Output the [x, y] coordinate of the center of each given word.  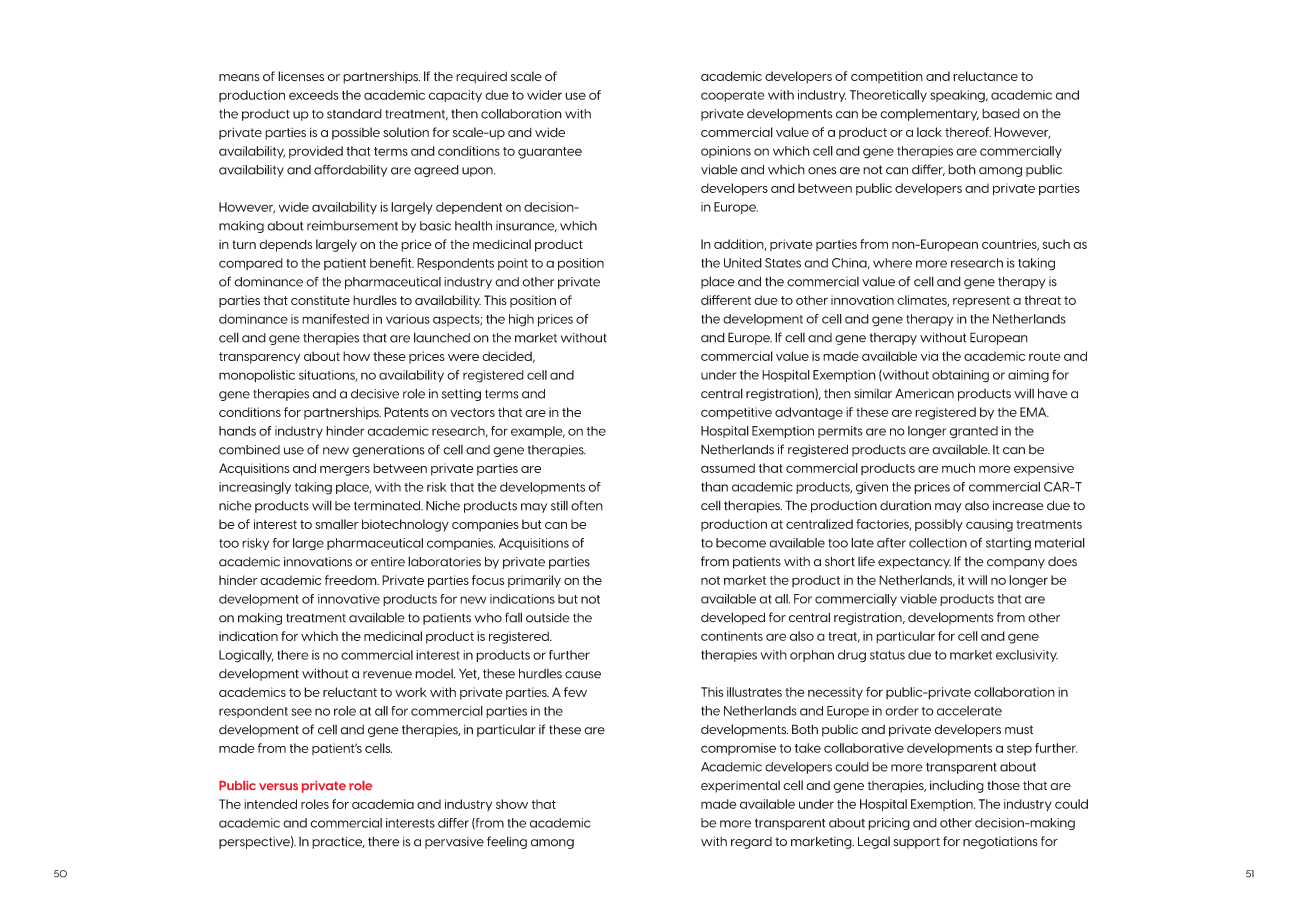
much [958, 468]
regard [751, 843]
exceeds [313, 95]
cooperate [733, 96]
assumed [728, 468]
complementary [929, 115]
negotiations [1000, 843]
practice [338, 842]
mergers [345, 471]
